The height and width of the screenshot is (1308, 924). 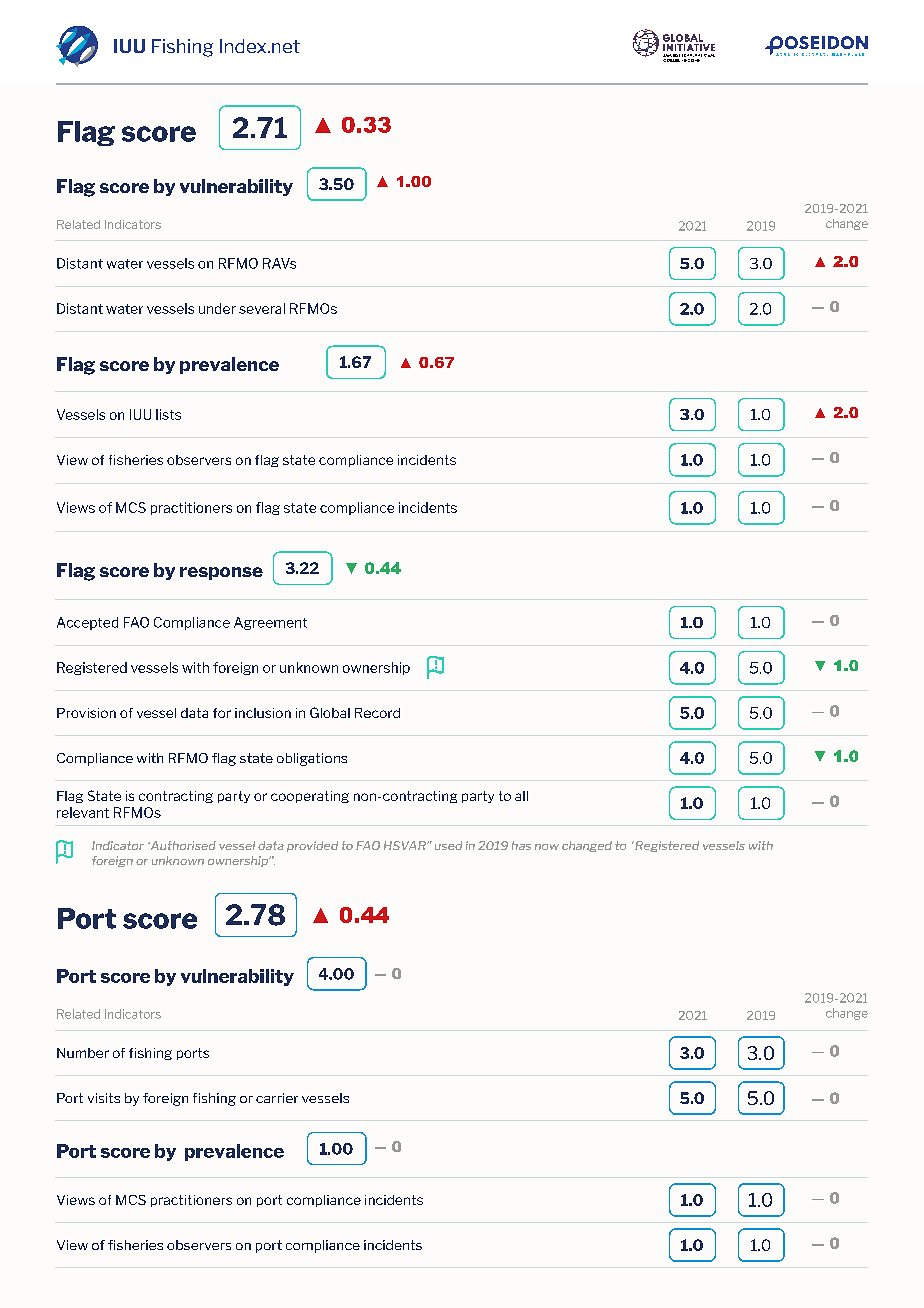 What do you see at coordinates (168, 414) in the screenshot?
I see `lists` at bounding box center [168, 414].
